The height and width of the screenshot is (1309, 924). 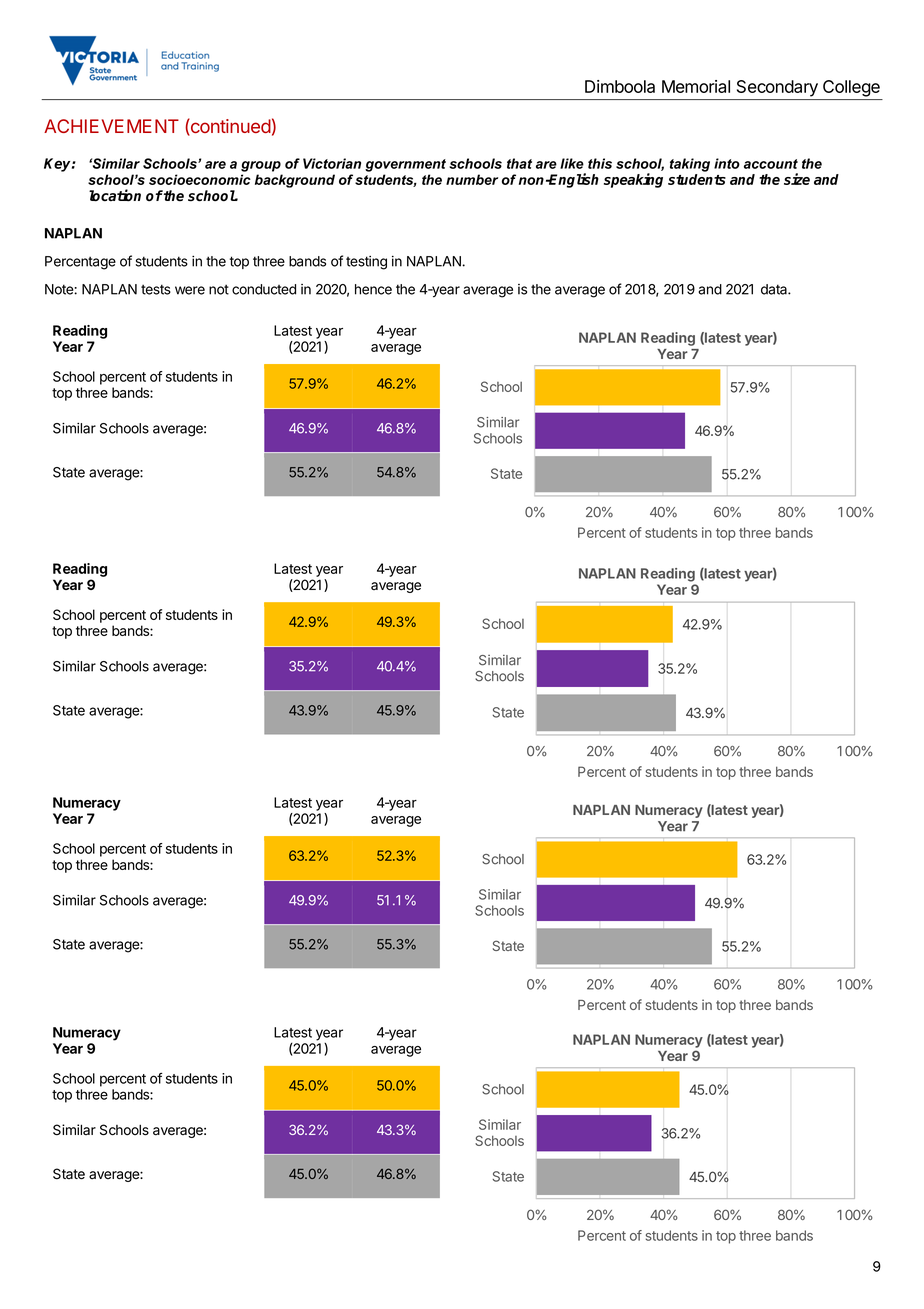 What do you see at coordinates (777, 88) in the screenshot?
I see `Secondary` at bounding box center [777, 88].
